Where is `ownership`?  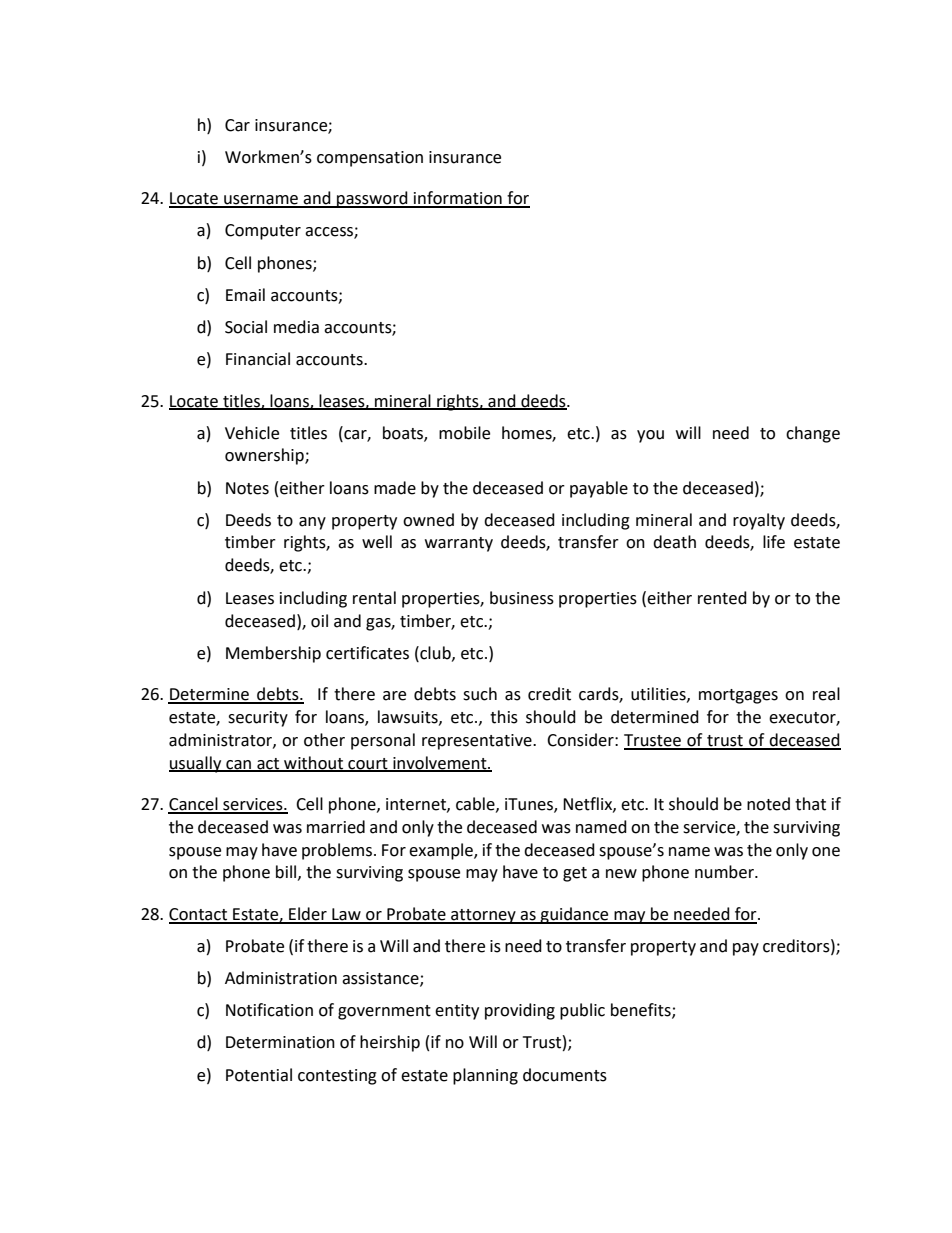
ownership is located at coordinates (265, 456).
